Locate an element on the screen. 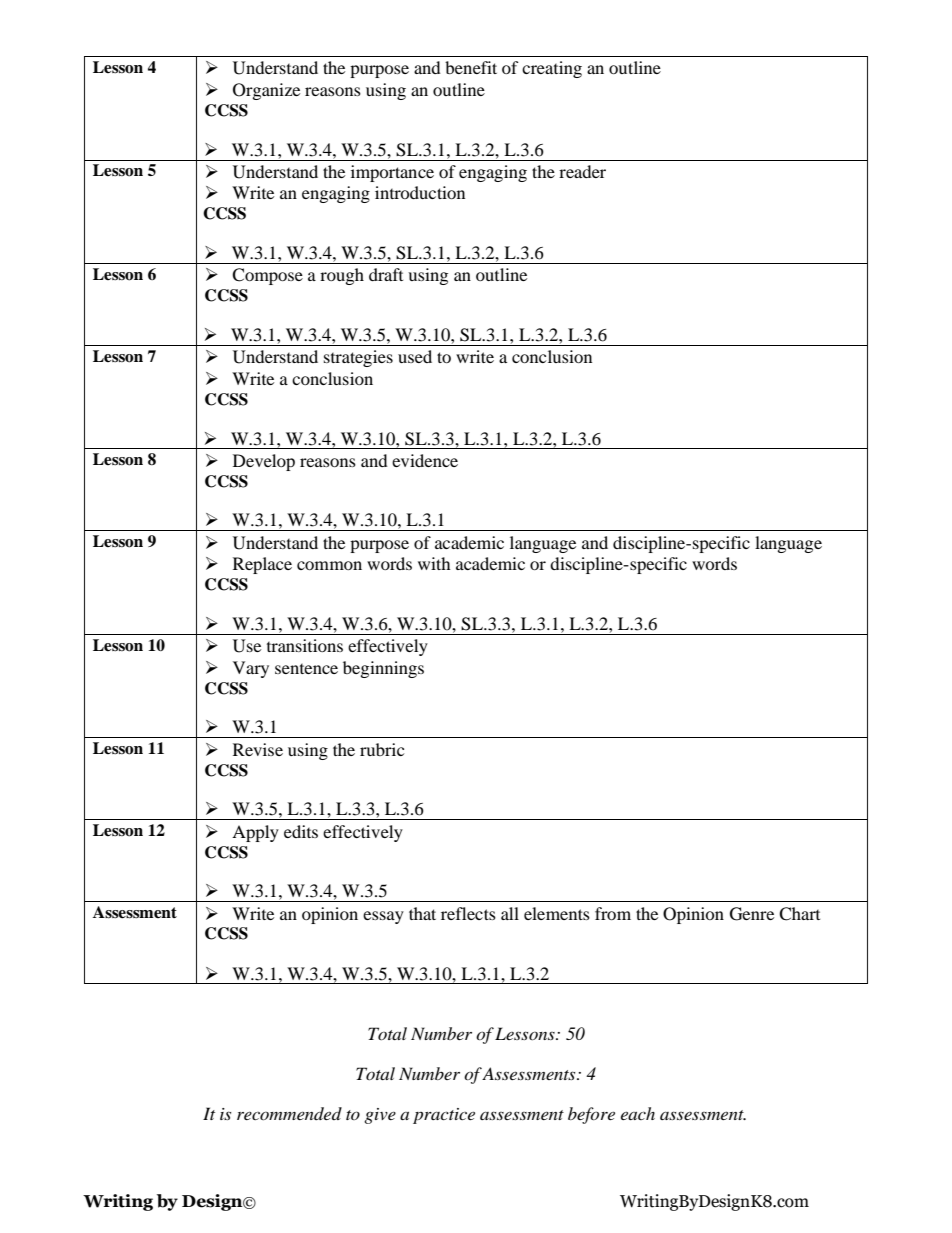 This screenshot has width=952, height=1233. recommended is located at coordinates (289, 1113).
